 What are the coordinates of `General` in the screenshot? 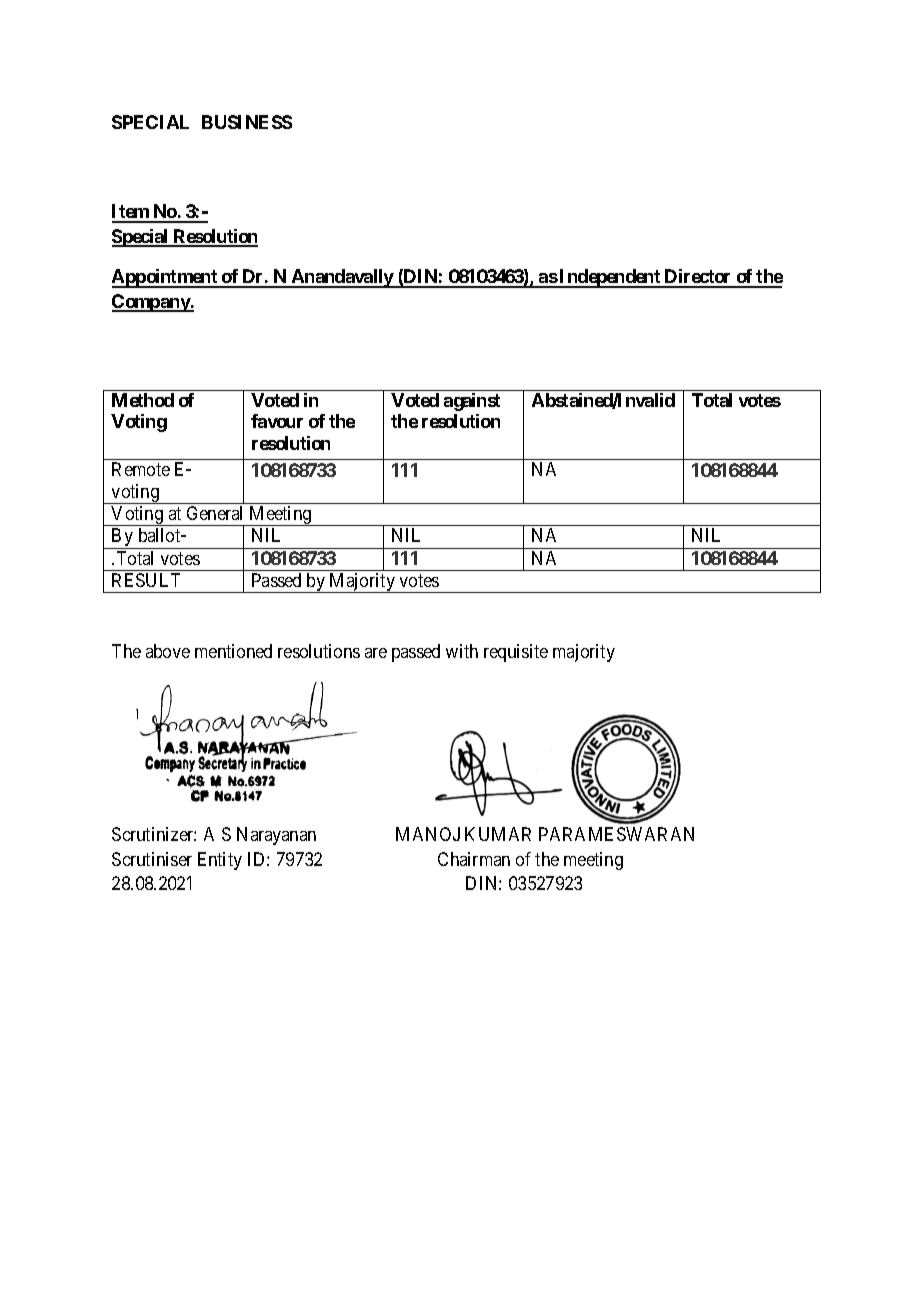 It's located at (214, 513).
